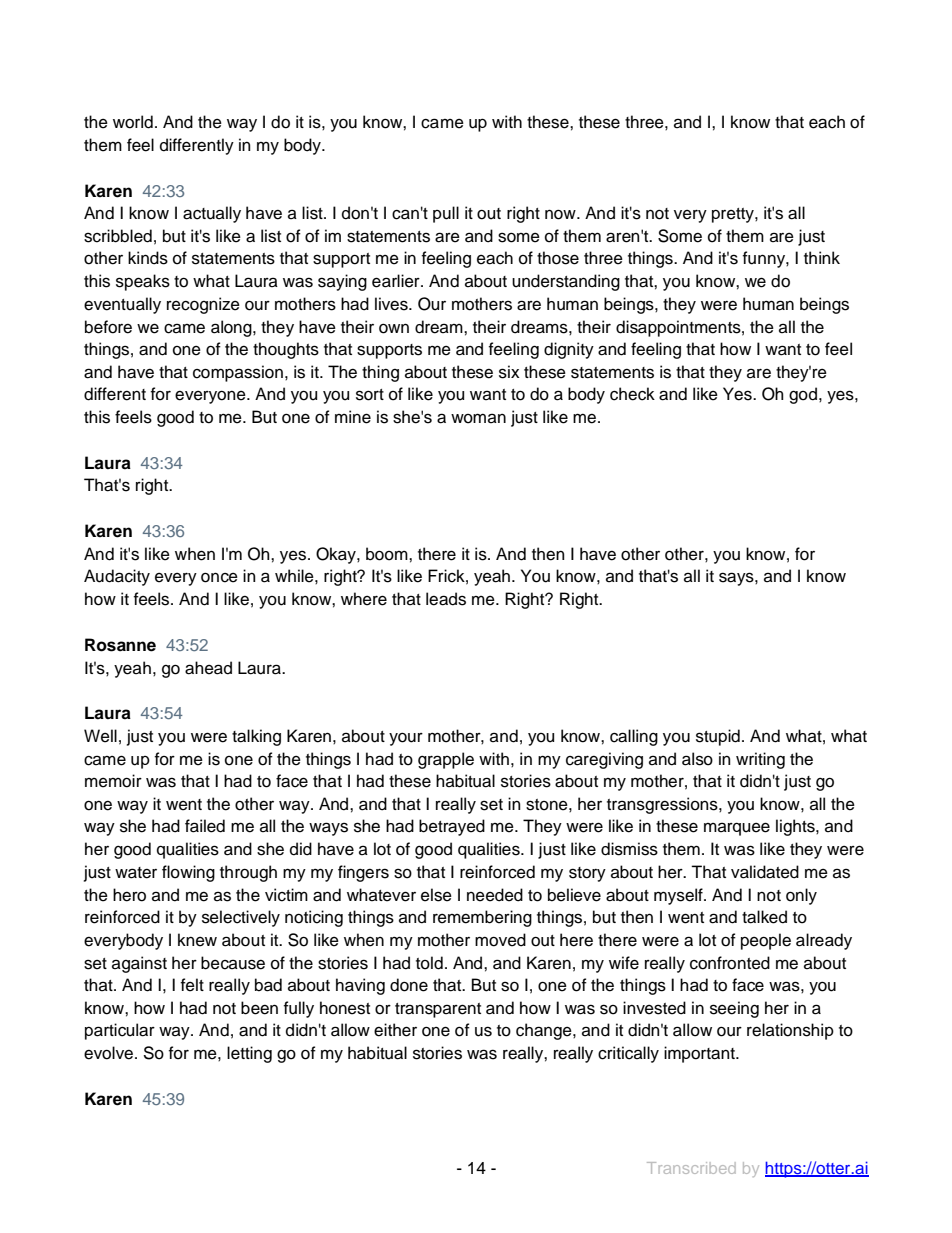 Image resolution: width=952 pixels, height=1233 pixels. What do you see at coordinates (249, 1054) in the screenshot?
I see `letting` at bounding box center [249, 1054].
